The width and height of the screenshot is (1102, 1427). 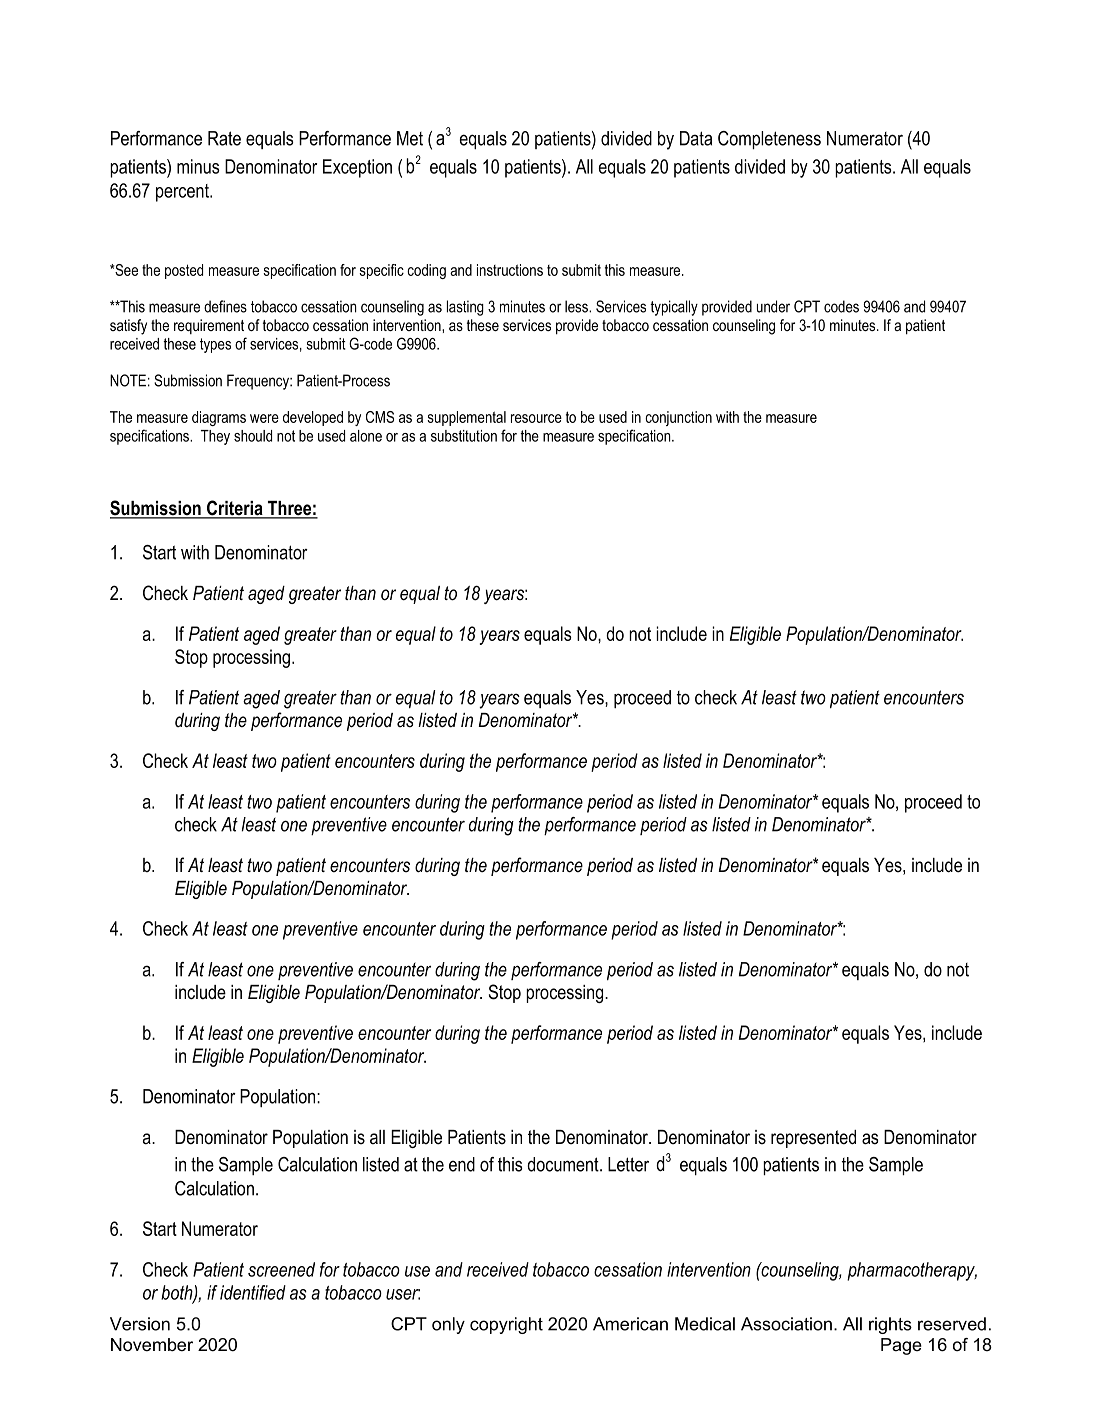 What do you see at coordinates (198, 166) in the screenshot?
I see `minus` at bounding box center [198, 166].
